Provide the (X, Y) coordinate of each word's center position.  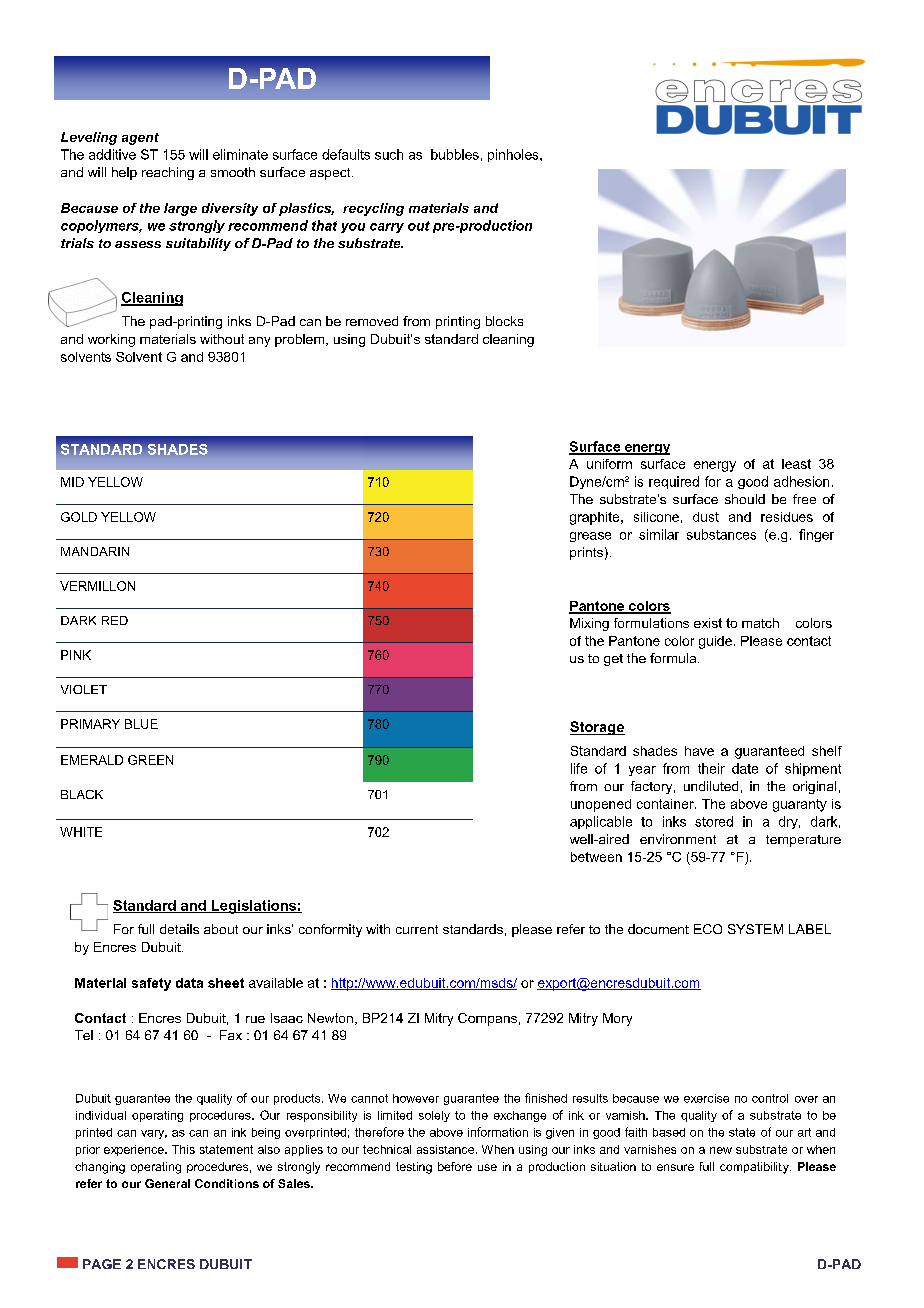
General (167, 1183)
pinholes (514, 155)
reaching (168, 173)
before (455, 1166)
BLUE (141, 724)
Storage (597, 728)
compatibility (755, 1168)
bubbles (455, 154)
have (699, 751)
